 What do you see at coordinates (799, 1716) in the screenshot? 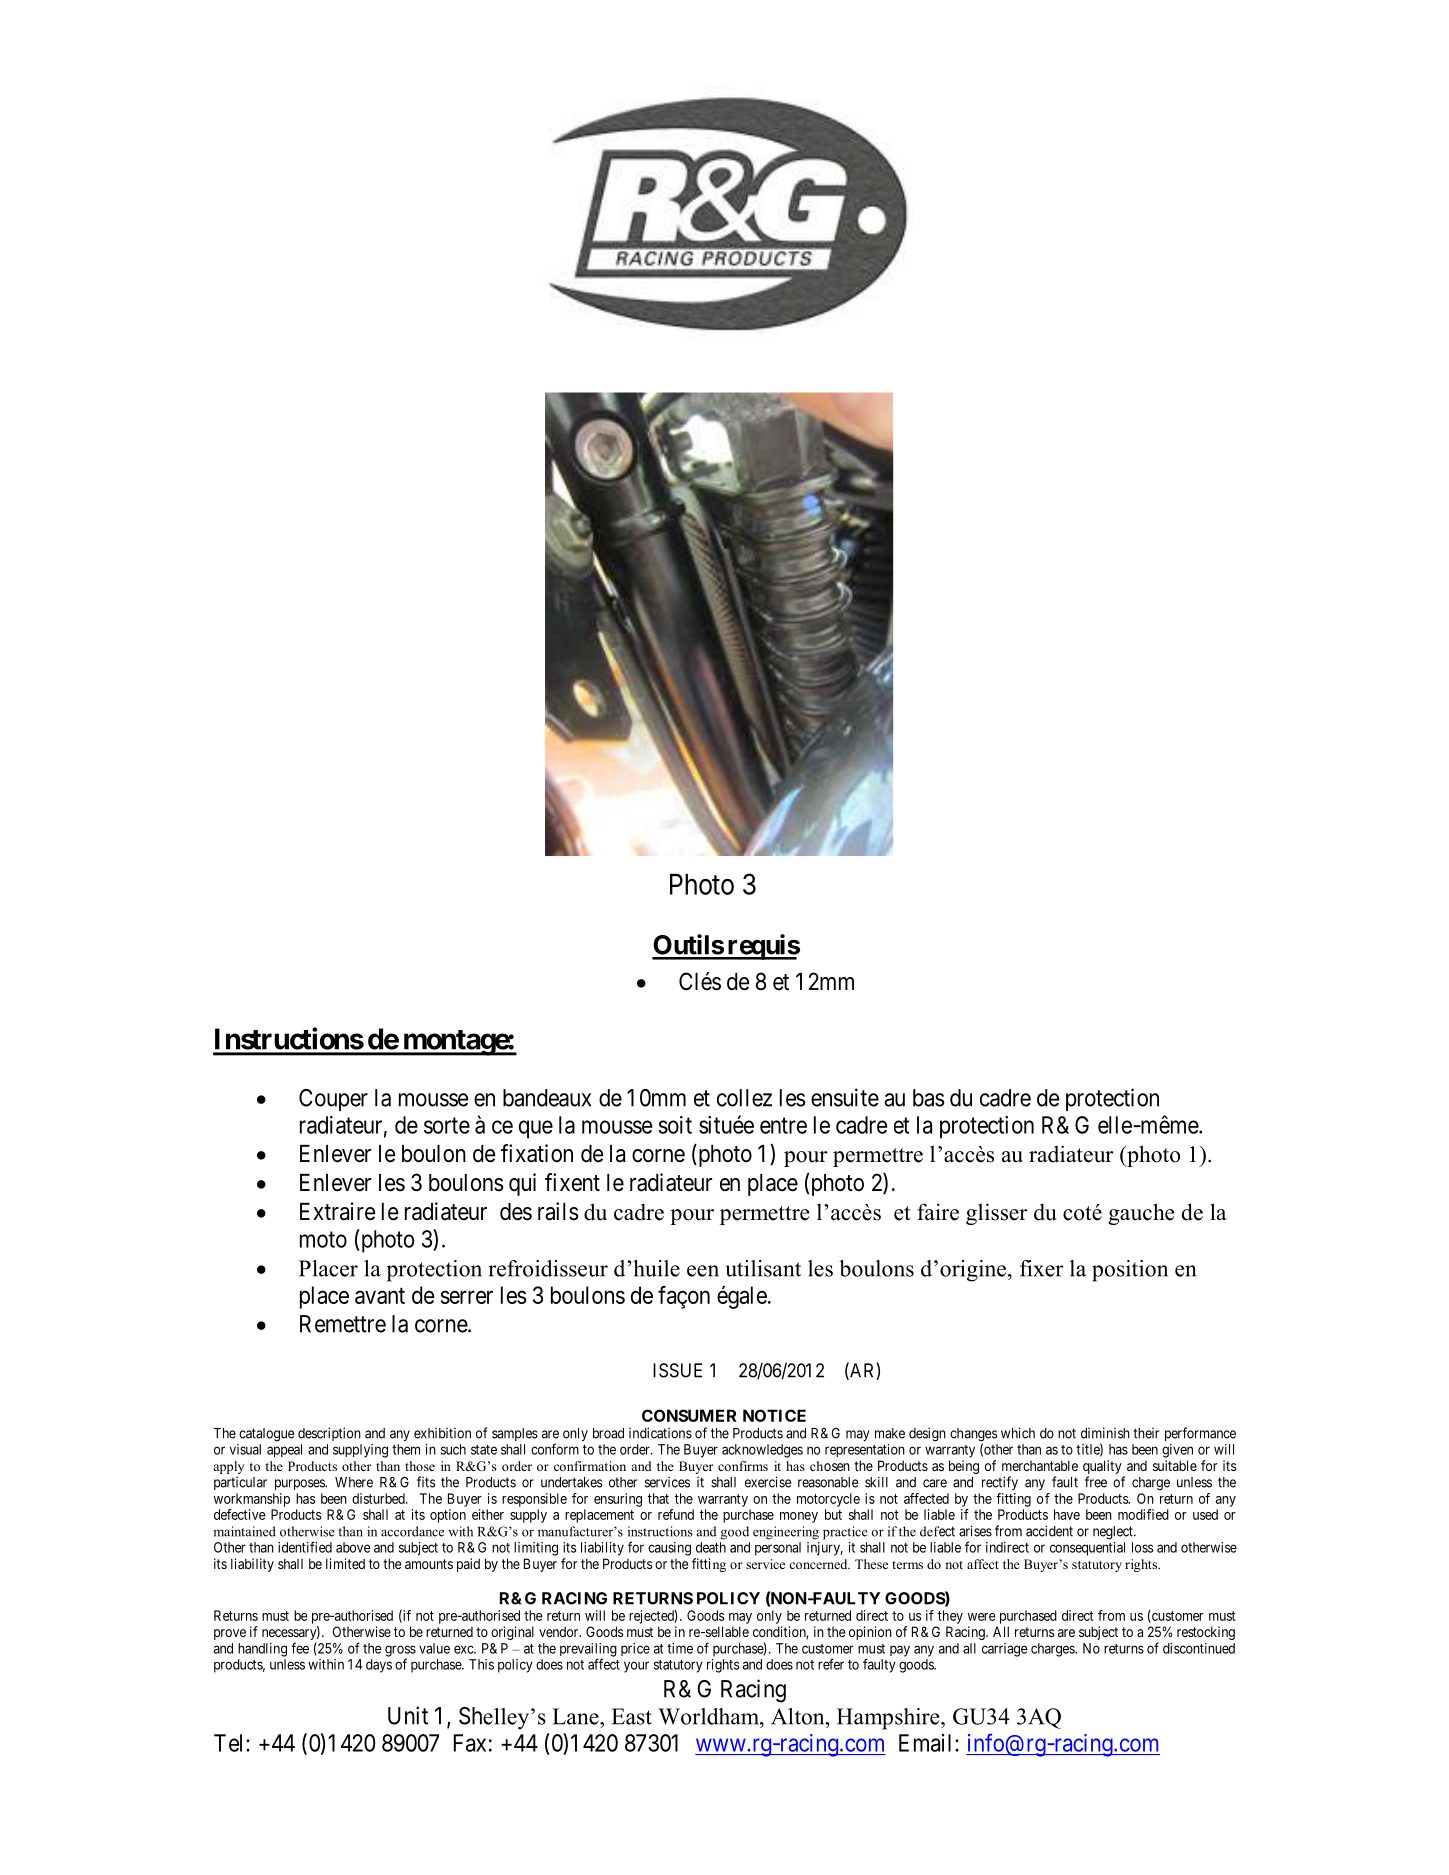
I see `Alton` at bounding box center [799, 1716].
